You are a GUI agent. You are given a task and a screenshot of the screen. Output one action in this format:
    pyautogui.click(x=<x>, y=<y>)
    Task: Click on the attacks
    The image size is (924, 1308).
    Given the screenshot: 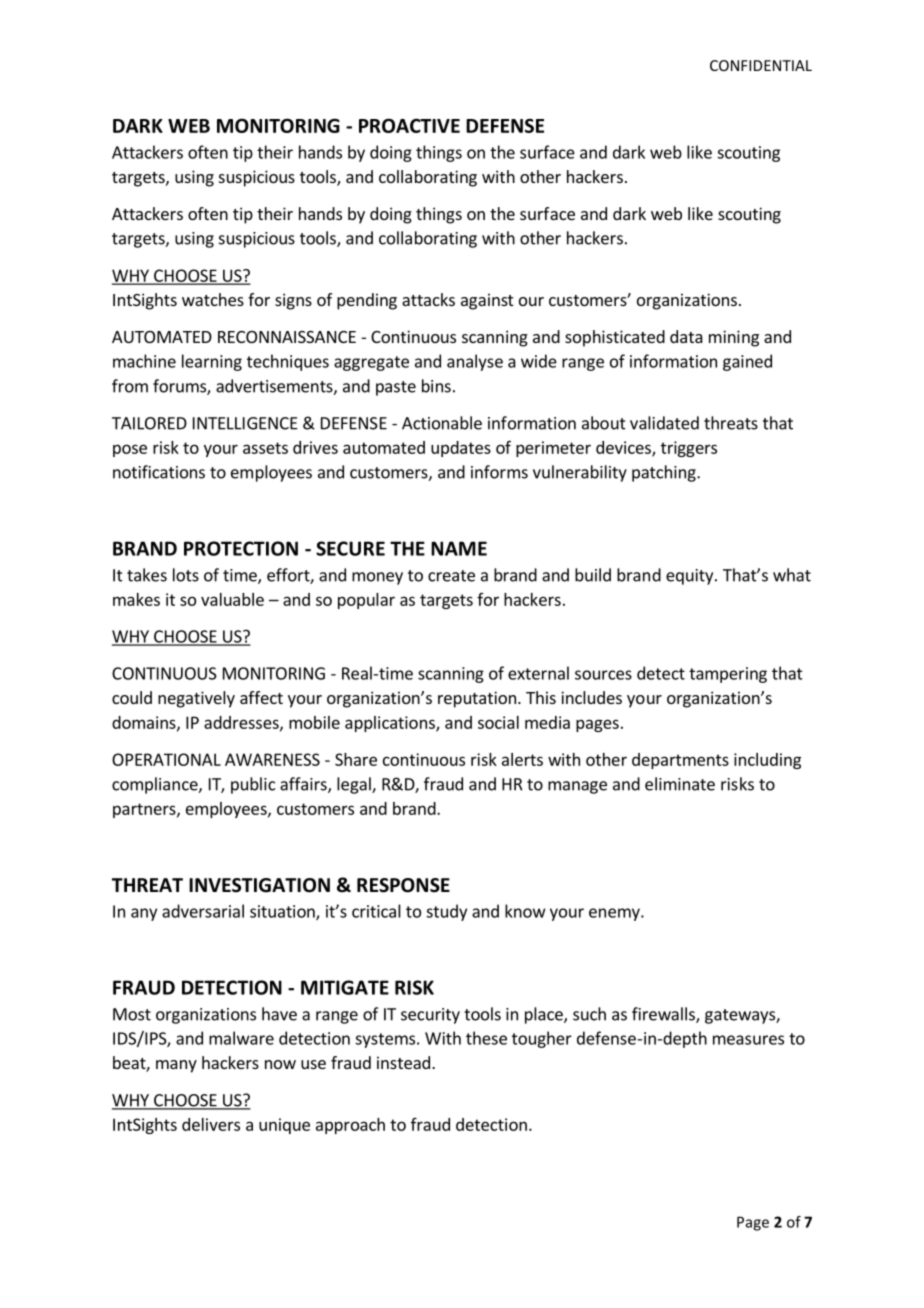 What is the action you would take?
    pyautogui.click(x=428, y=299)
